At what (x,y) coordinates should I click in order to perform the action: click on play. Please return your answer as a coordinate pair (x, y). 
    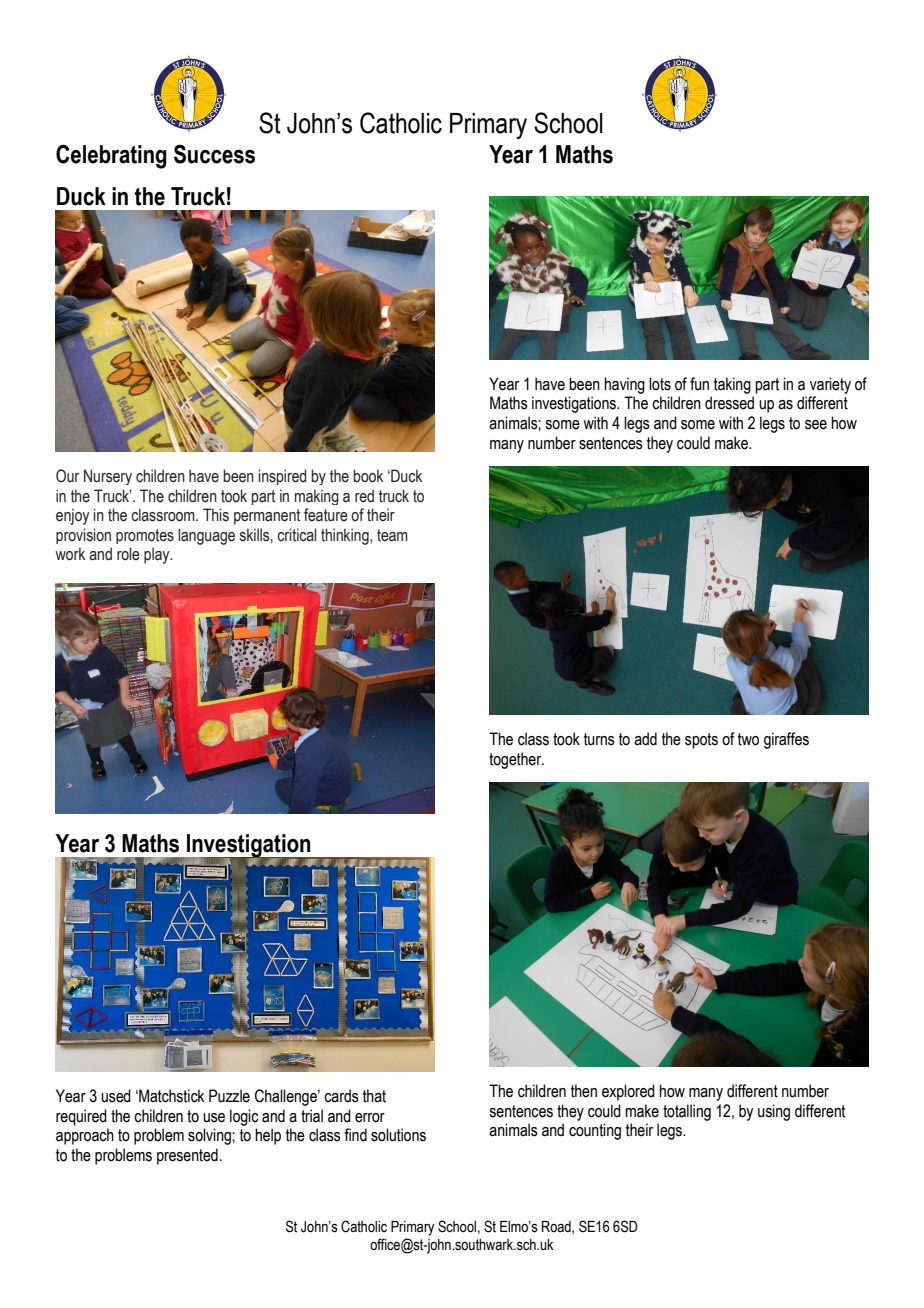
    Looking at the image, I should click on (158, 555).
